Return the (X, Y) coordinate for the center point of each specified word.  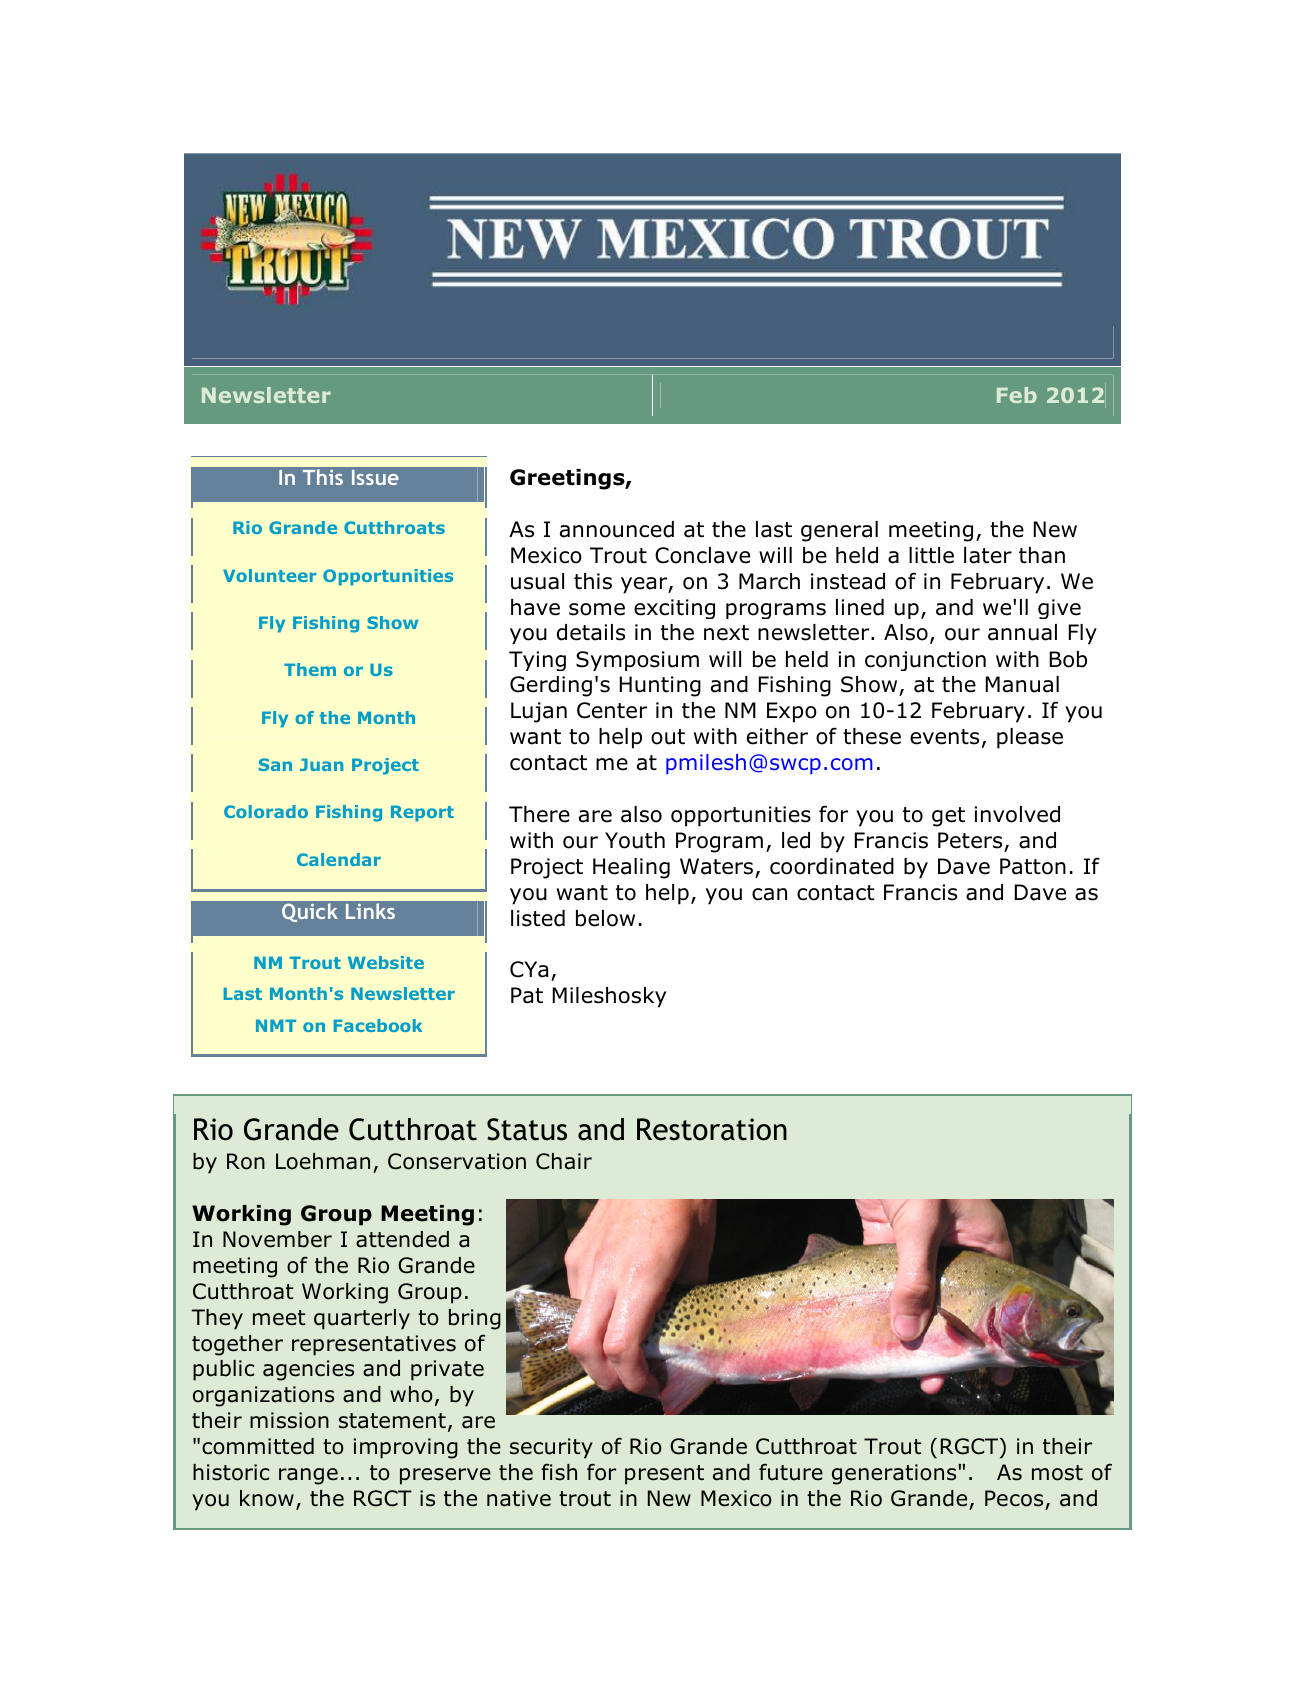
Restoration (712, 1129)
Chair (564, 1161)
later (988, 555)
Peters (970, 840)
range (308, 1476)
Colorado (266, 811)
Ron (246, 1161)
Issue (375, 477)
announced (617, 529)
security (551, 1448)
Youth (635, 840)
